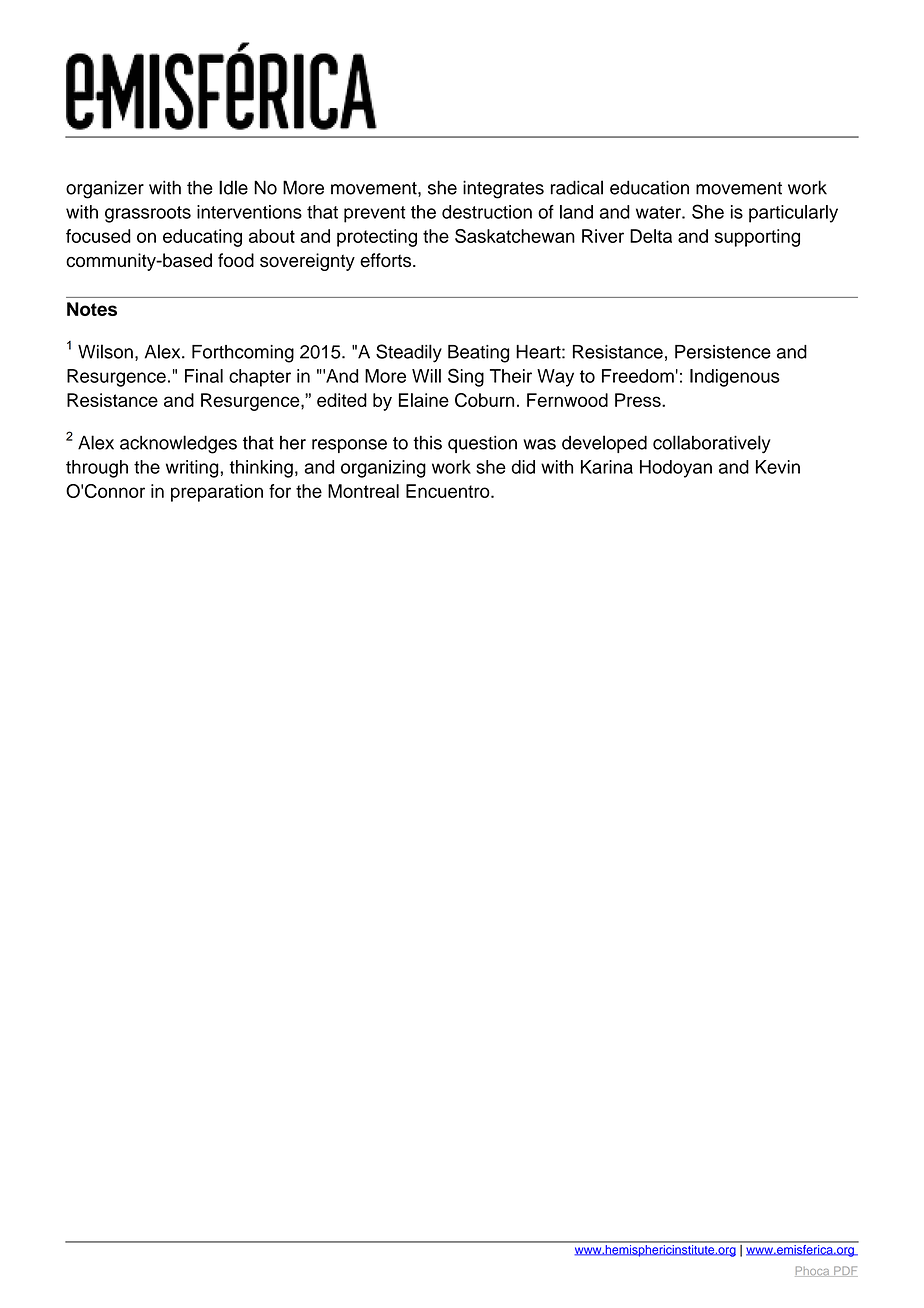 The image size is (924, 1308). I want to click on Kevin, so click(778, 467).
